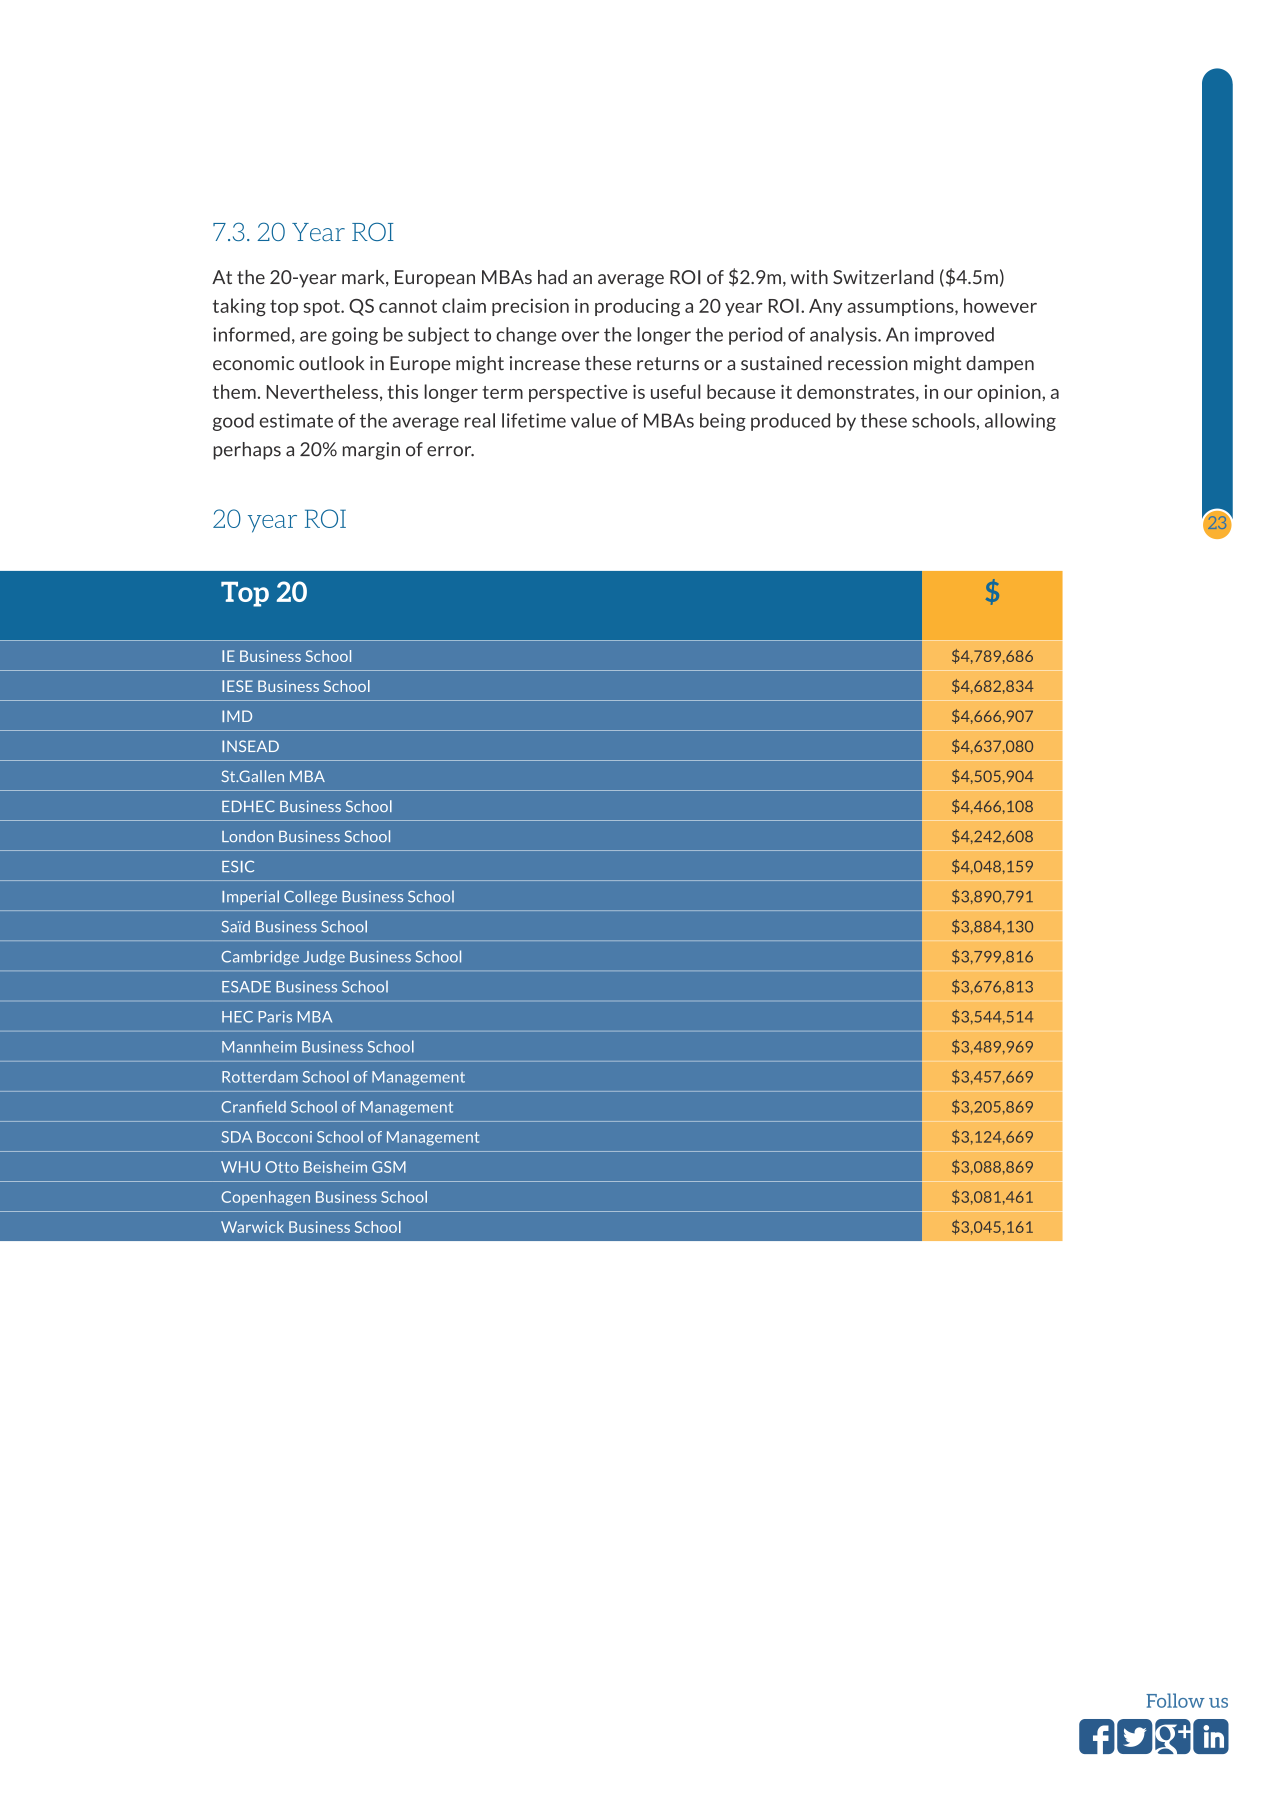 The image size is (1274, 1802). What do you see at coordinates (723, 422) in the screenshot?
I see `being` at bounding box center [723, 422].
